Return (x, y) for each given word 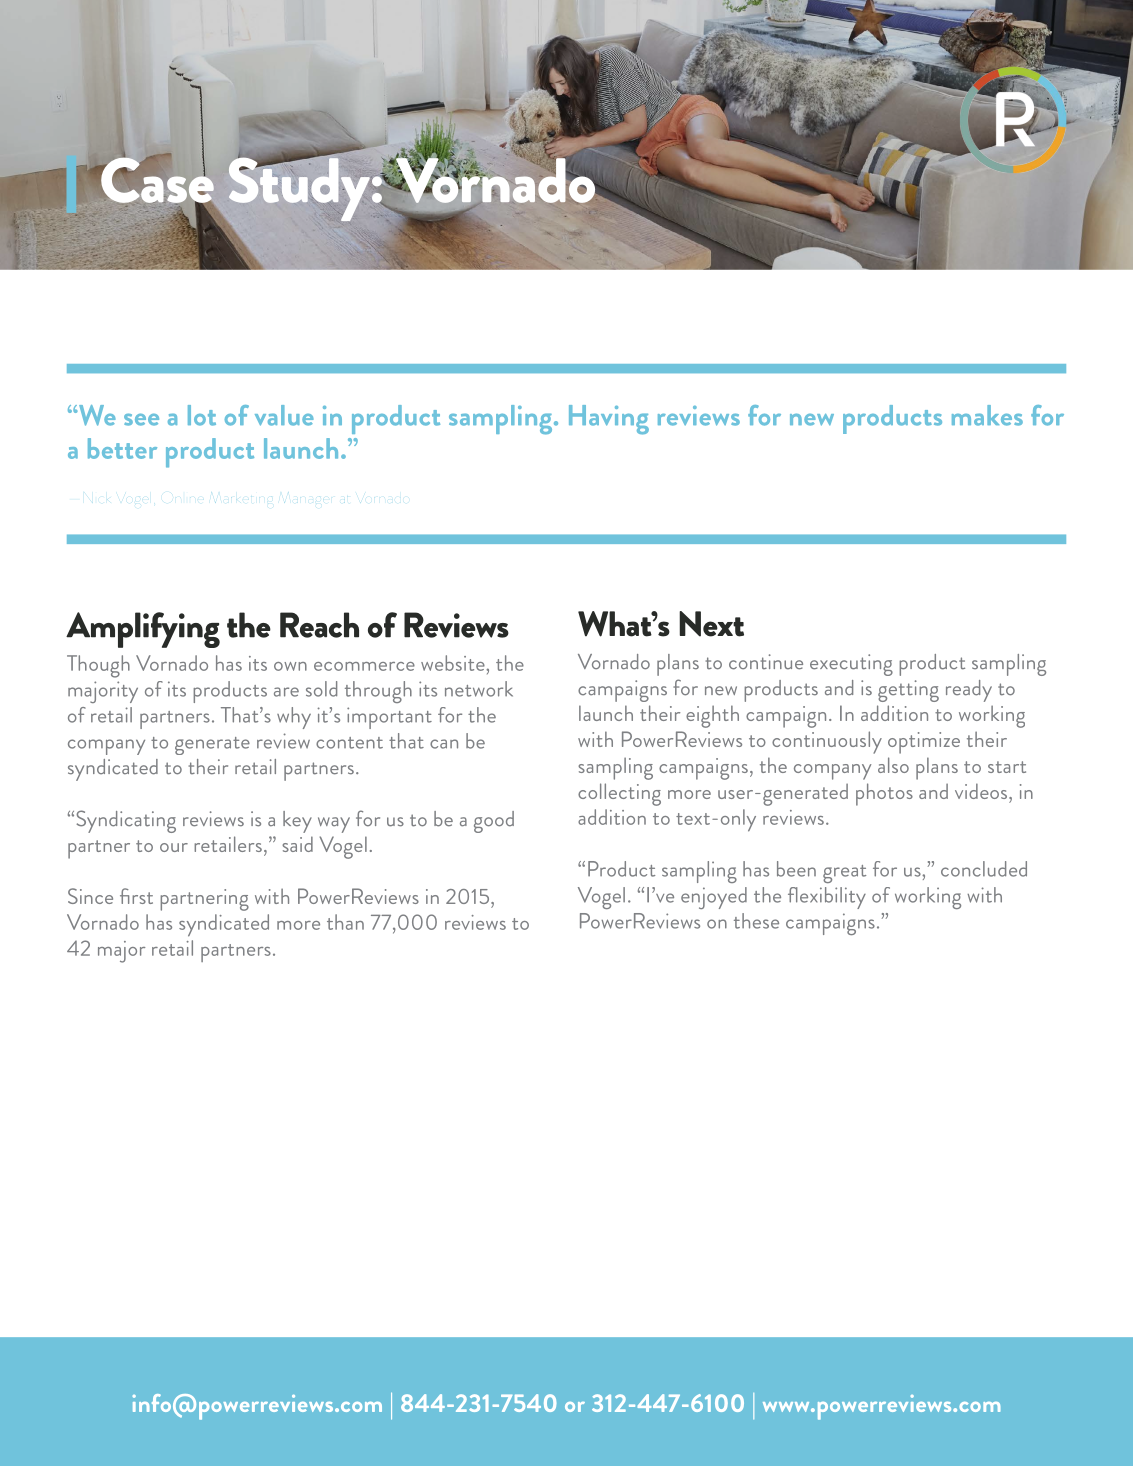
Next (711, 624)
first (136, 896)
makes (987, 415)
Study (299, 188)
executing (851, 665)
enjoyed (714, 898)
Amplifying (143, 630)
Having (609, 420)
